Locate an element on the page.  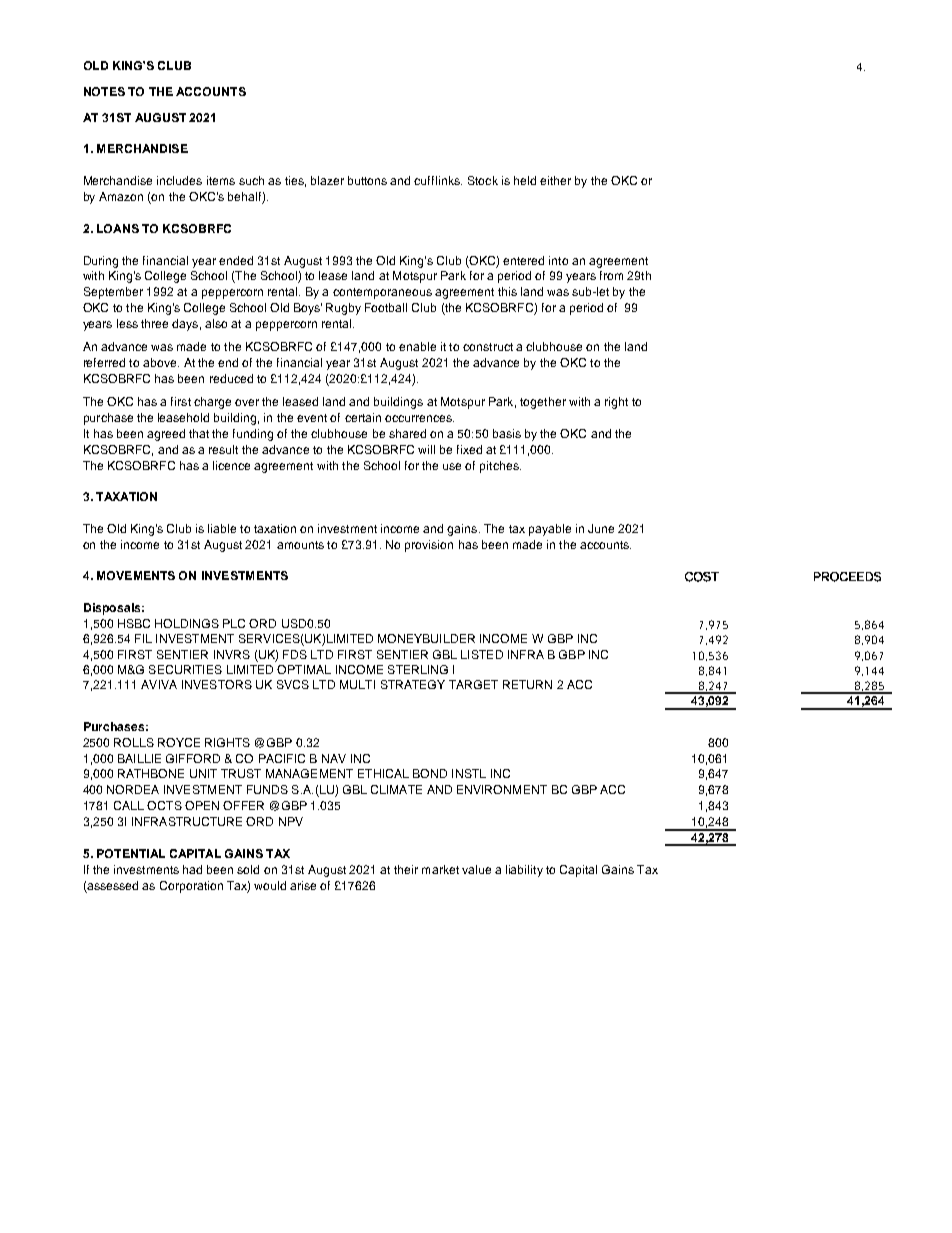
either is located at coordinates (555, 180).
